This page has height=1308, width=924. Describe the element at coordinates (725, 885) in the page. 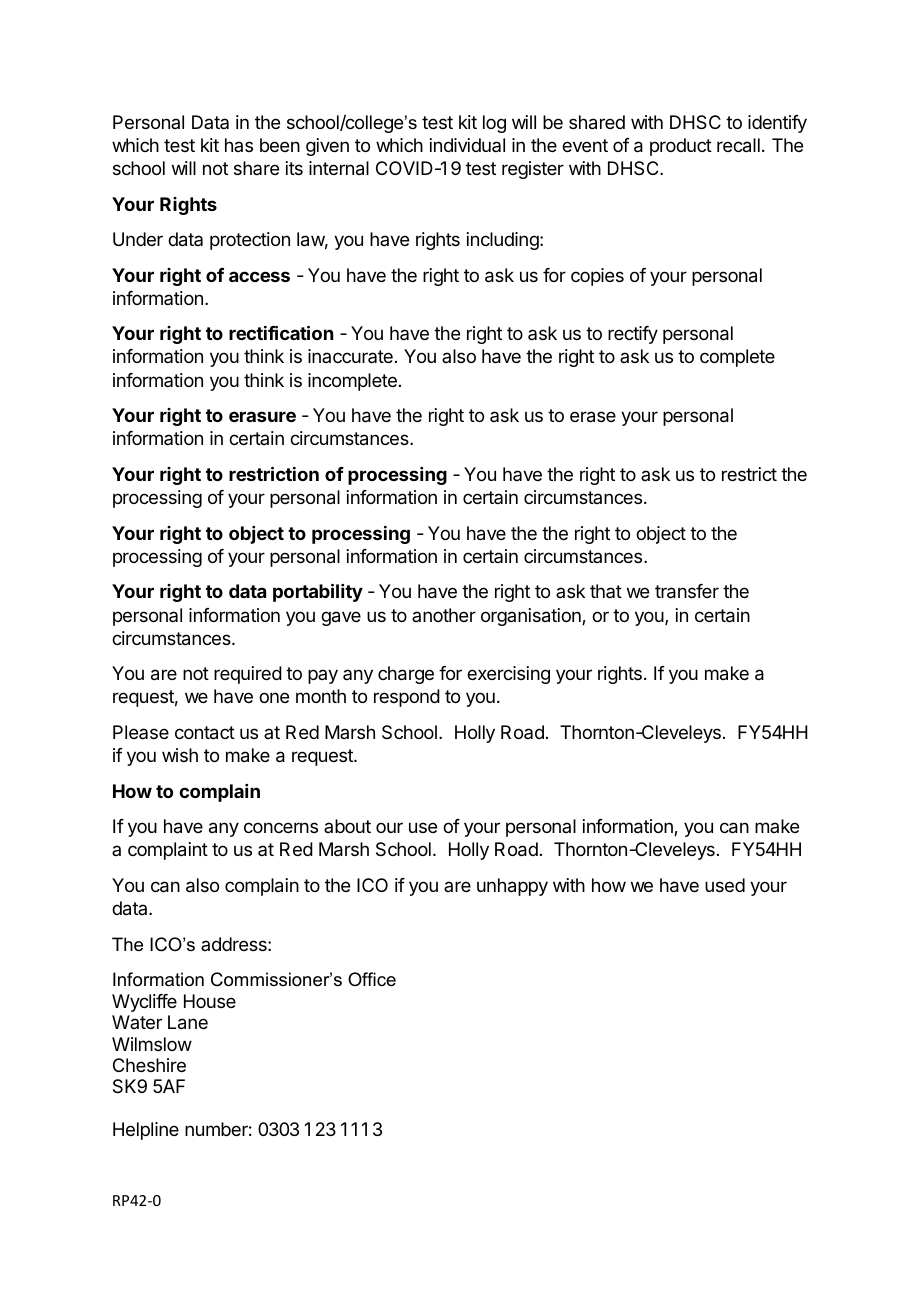

I see `used` at that location.
